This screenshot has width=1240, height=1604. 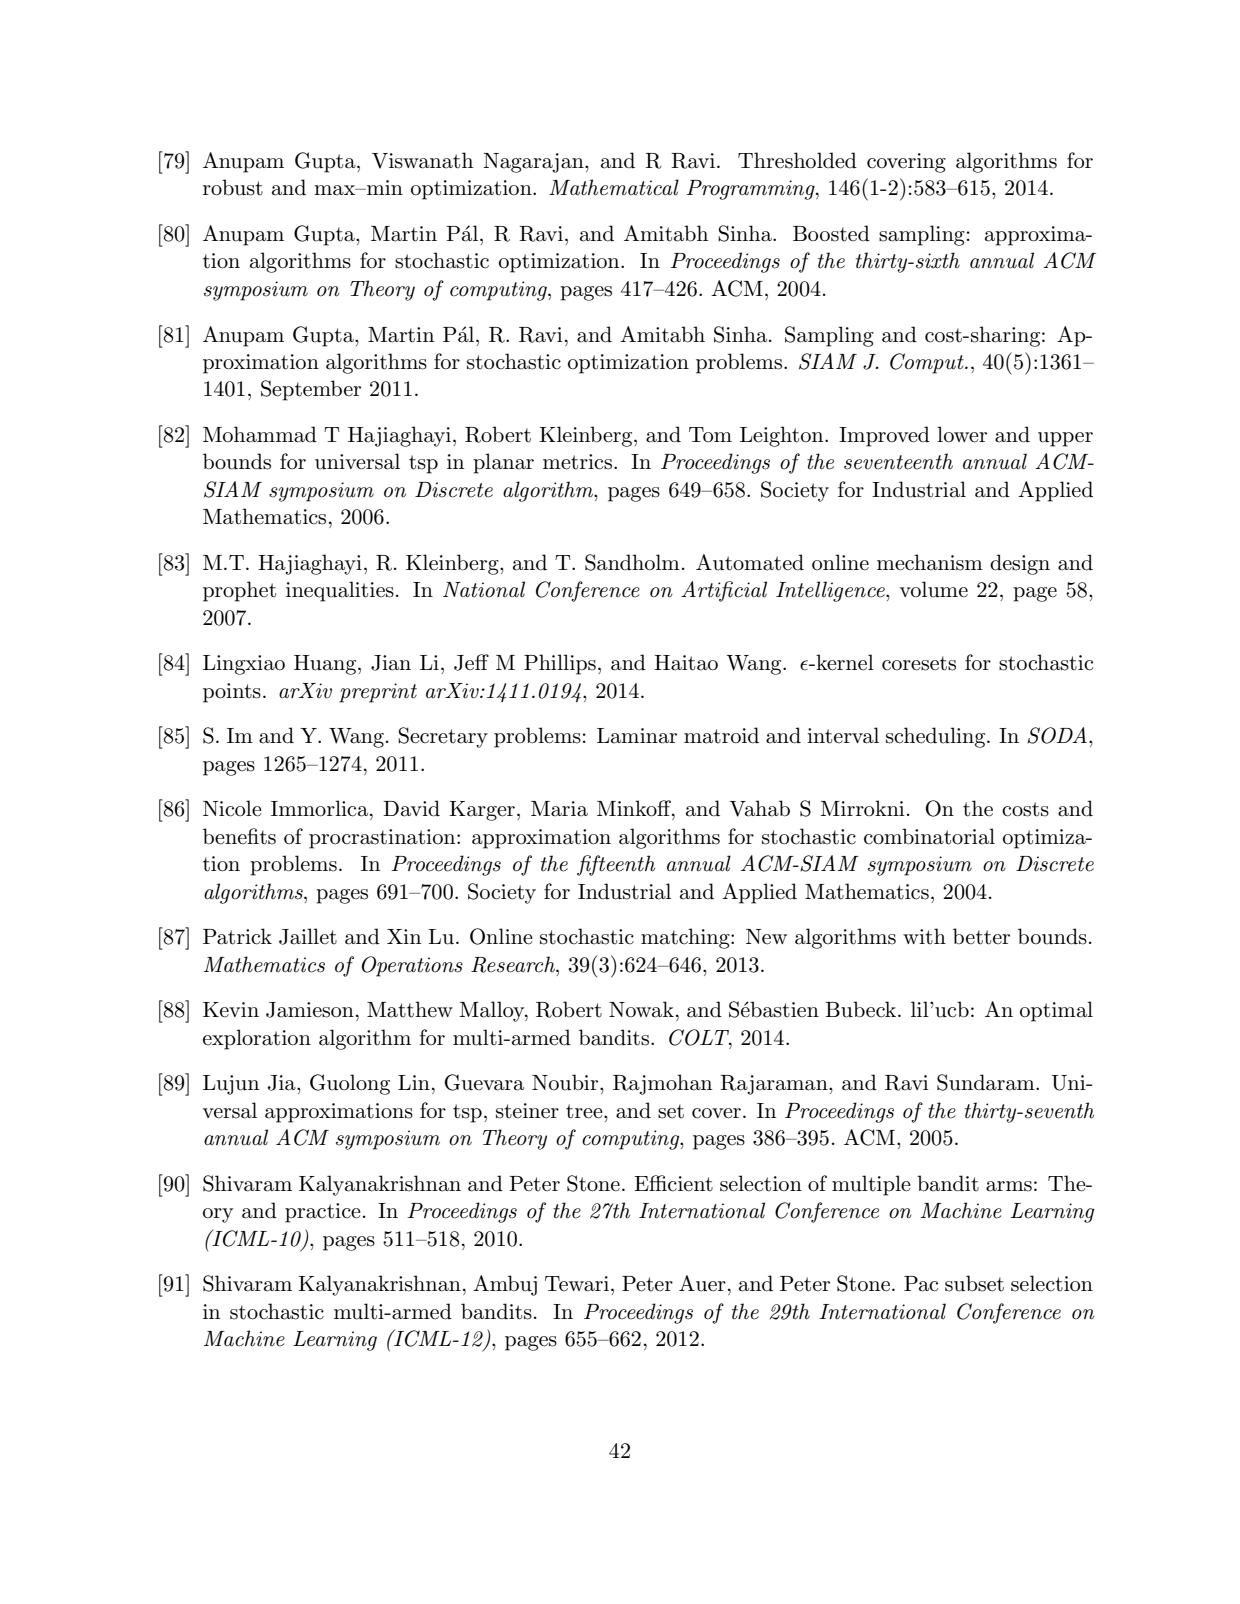 What do you see at coordinates (614, 187) in the screenshot?
I see `Mathematical` at bounding box center [614, 187].
